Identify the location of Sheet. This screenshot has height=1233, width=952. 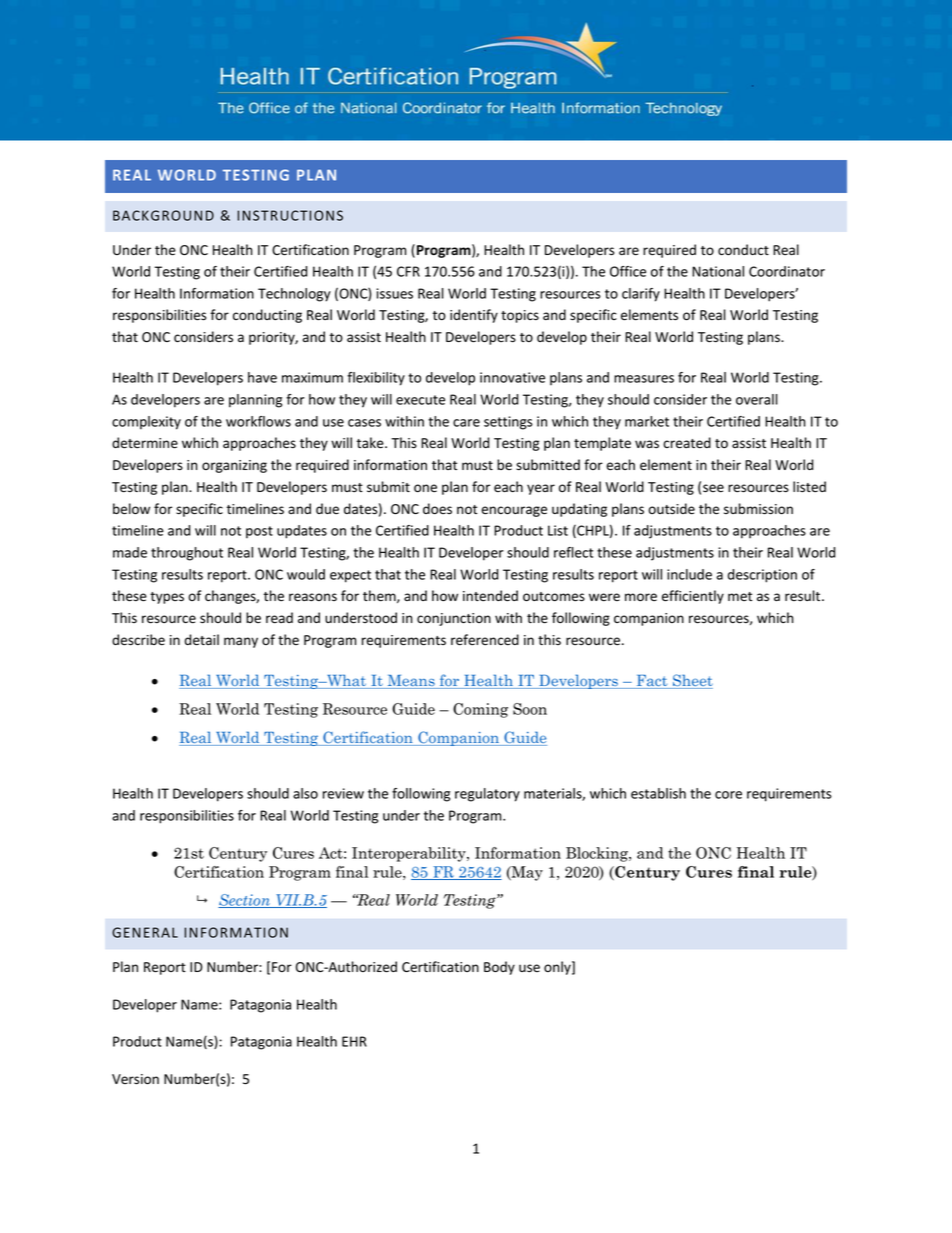
(692, 681).
